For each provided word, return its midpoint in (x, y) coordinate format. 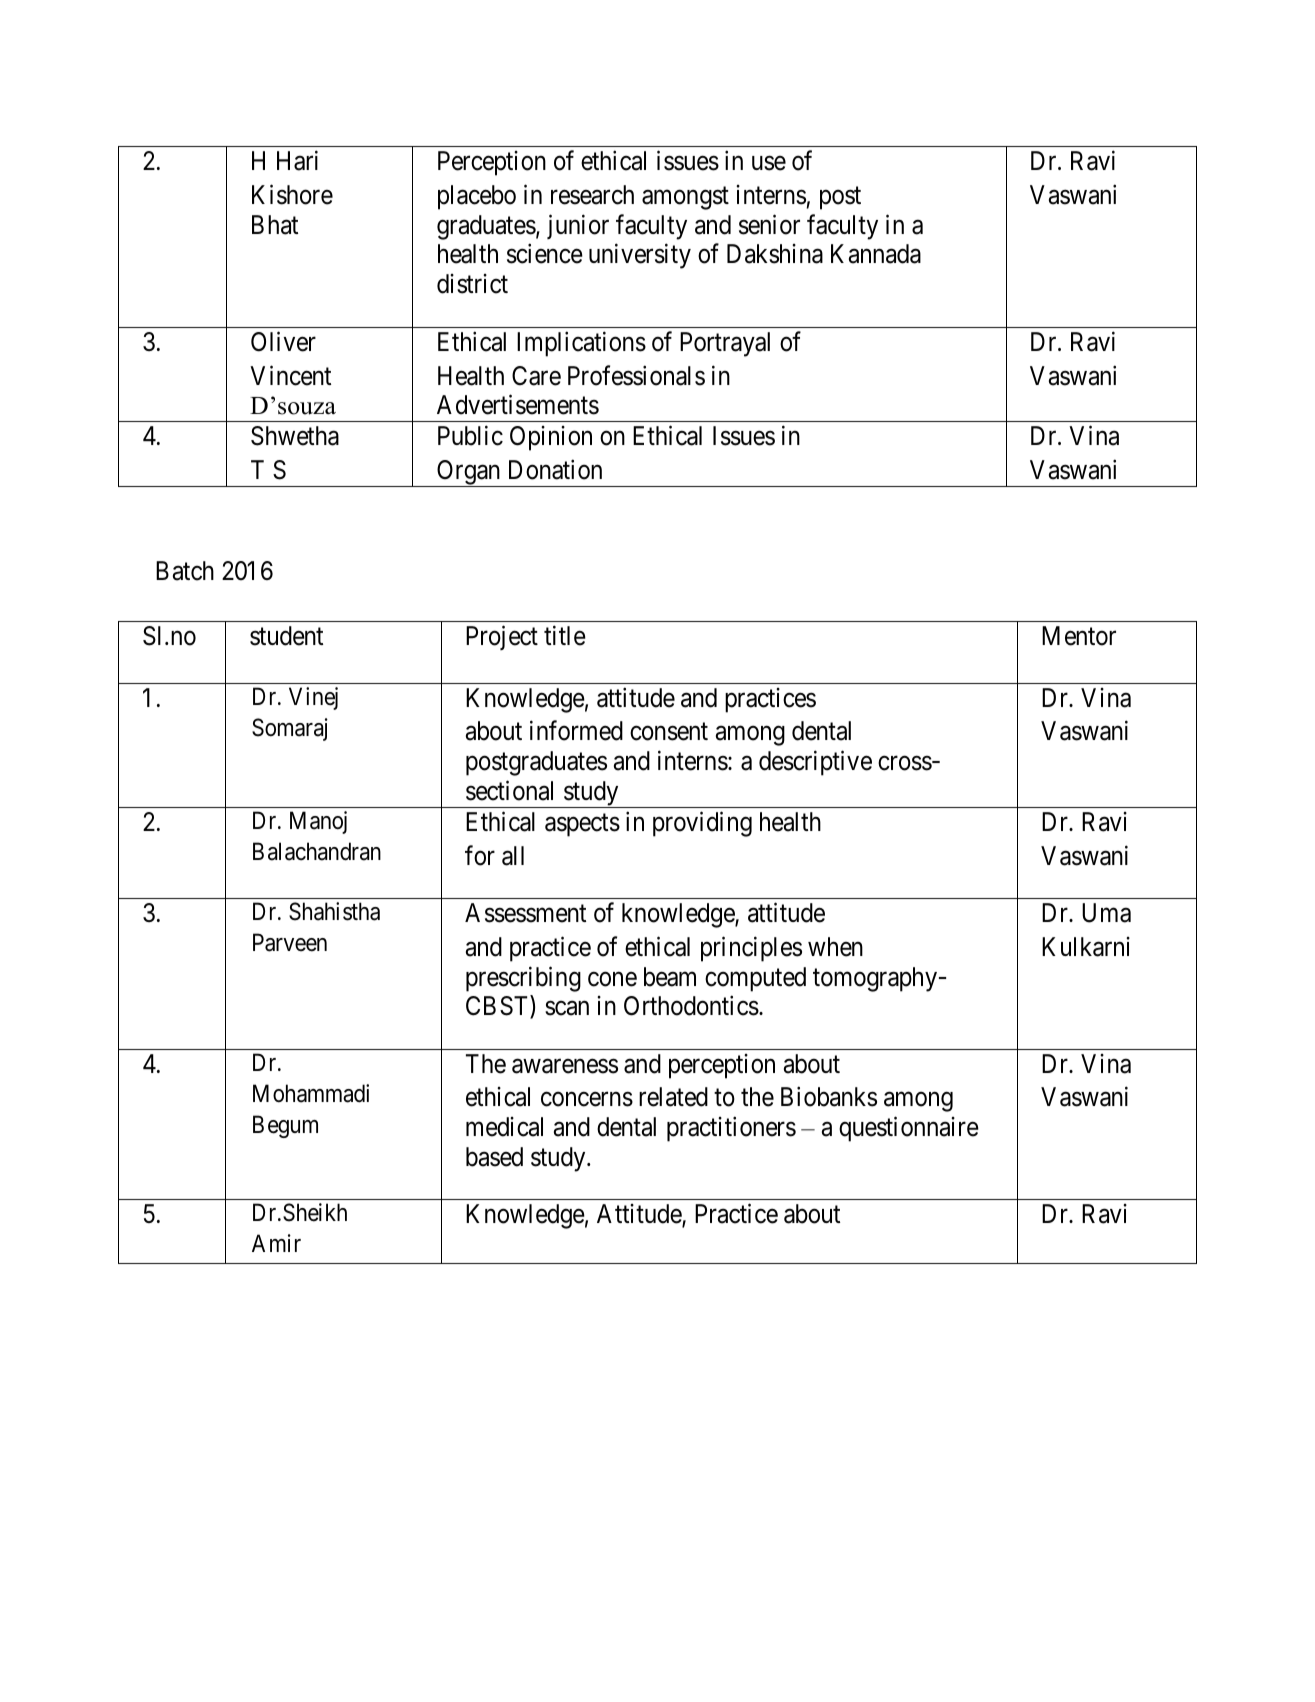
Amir (276, 1243)
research (592, 195)
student (286, 636)
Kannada (876, 254)
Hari (297, 161)
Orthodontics (691, 1006)
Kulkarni (1086, 947)
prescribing (523, 979)
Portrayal (725, 344)
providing (702, 824)
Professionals (636, 375)
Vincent (290, 375)
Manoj (318, 822)
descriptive (815, 763)
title (565, 636)
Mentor (1079, 636)
